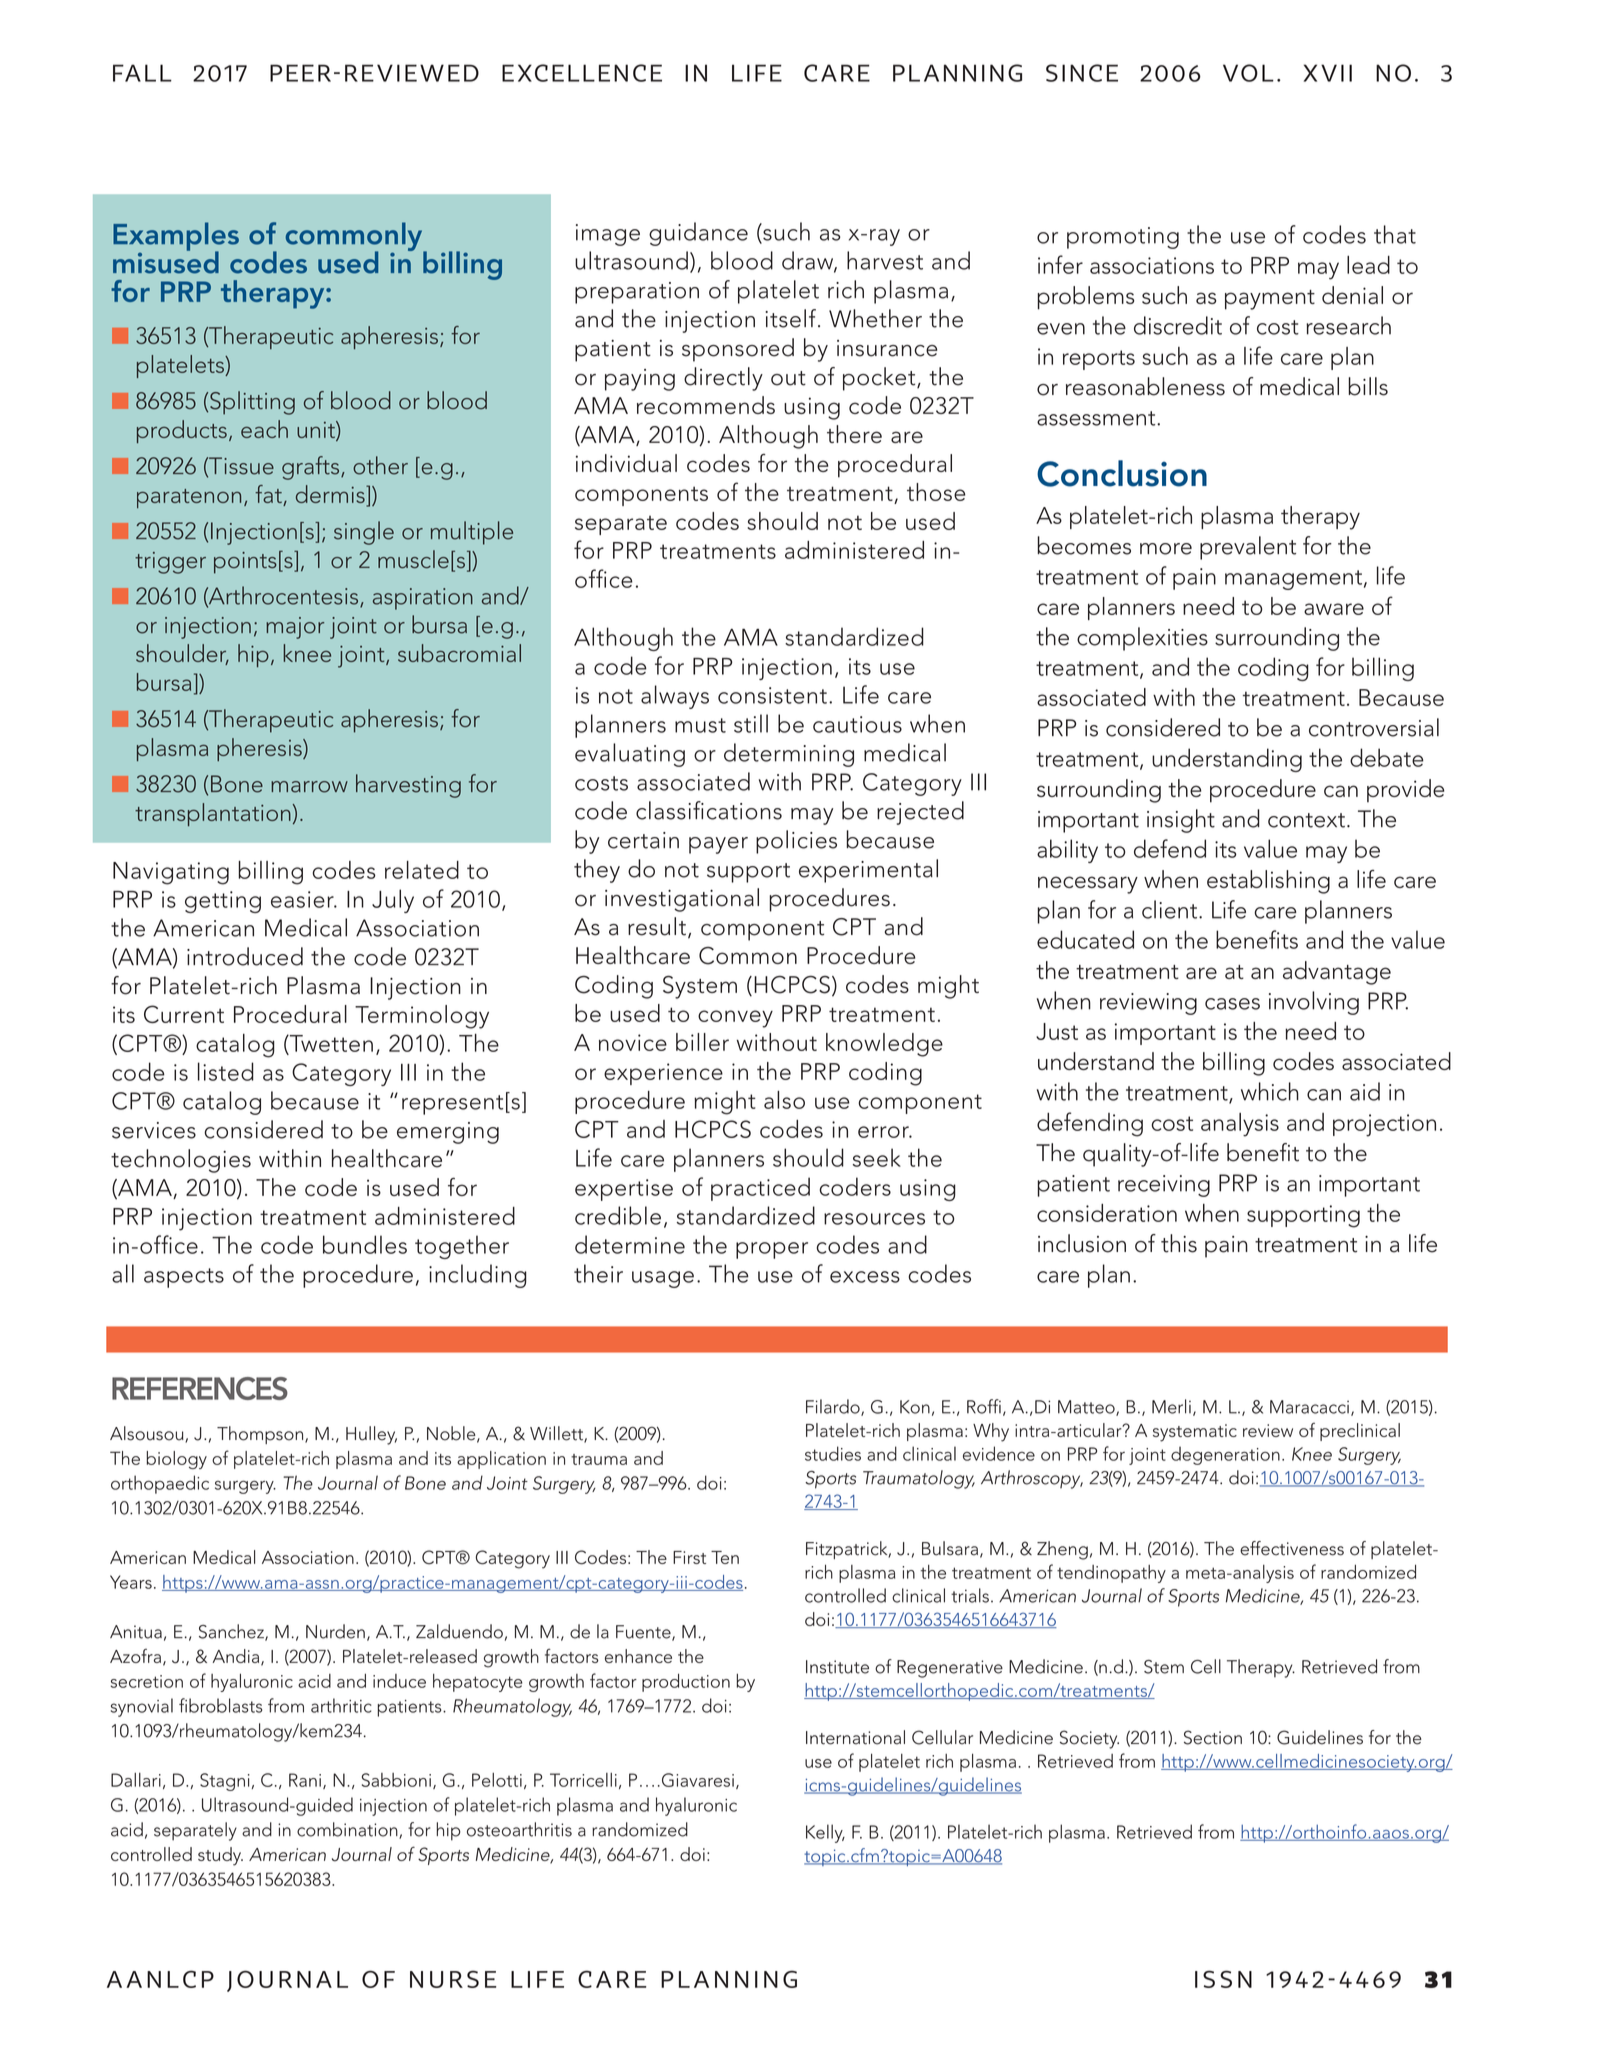 This screenshot has width=1601, height=2071. I want to click on Merli, so click(1171, 1406).
